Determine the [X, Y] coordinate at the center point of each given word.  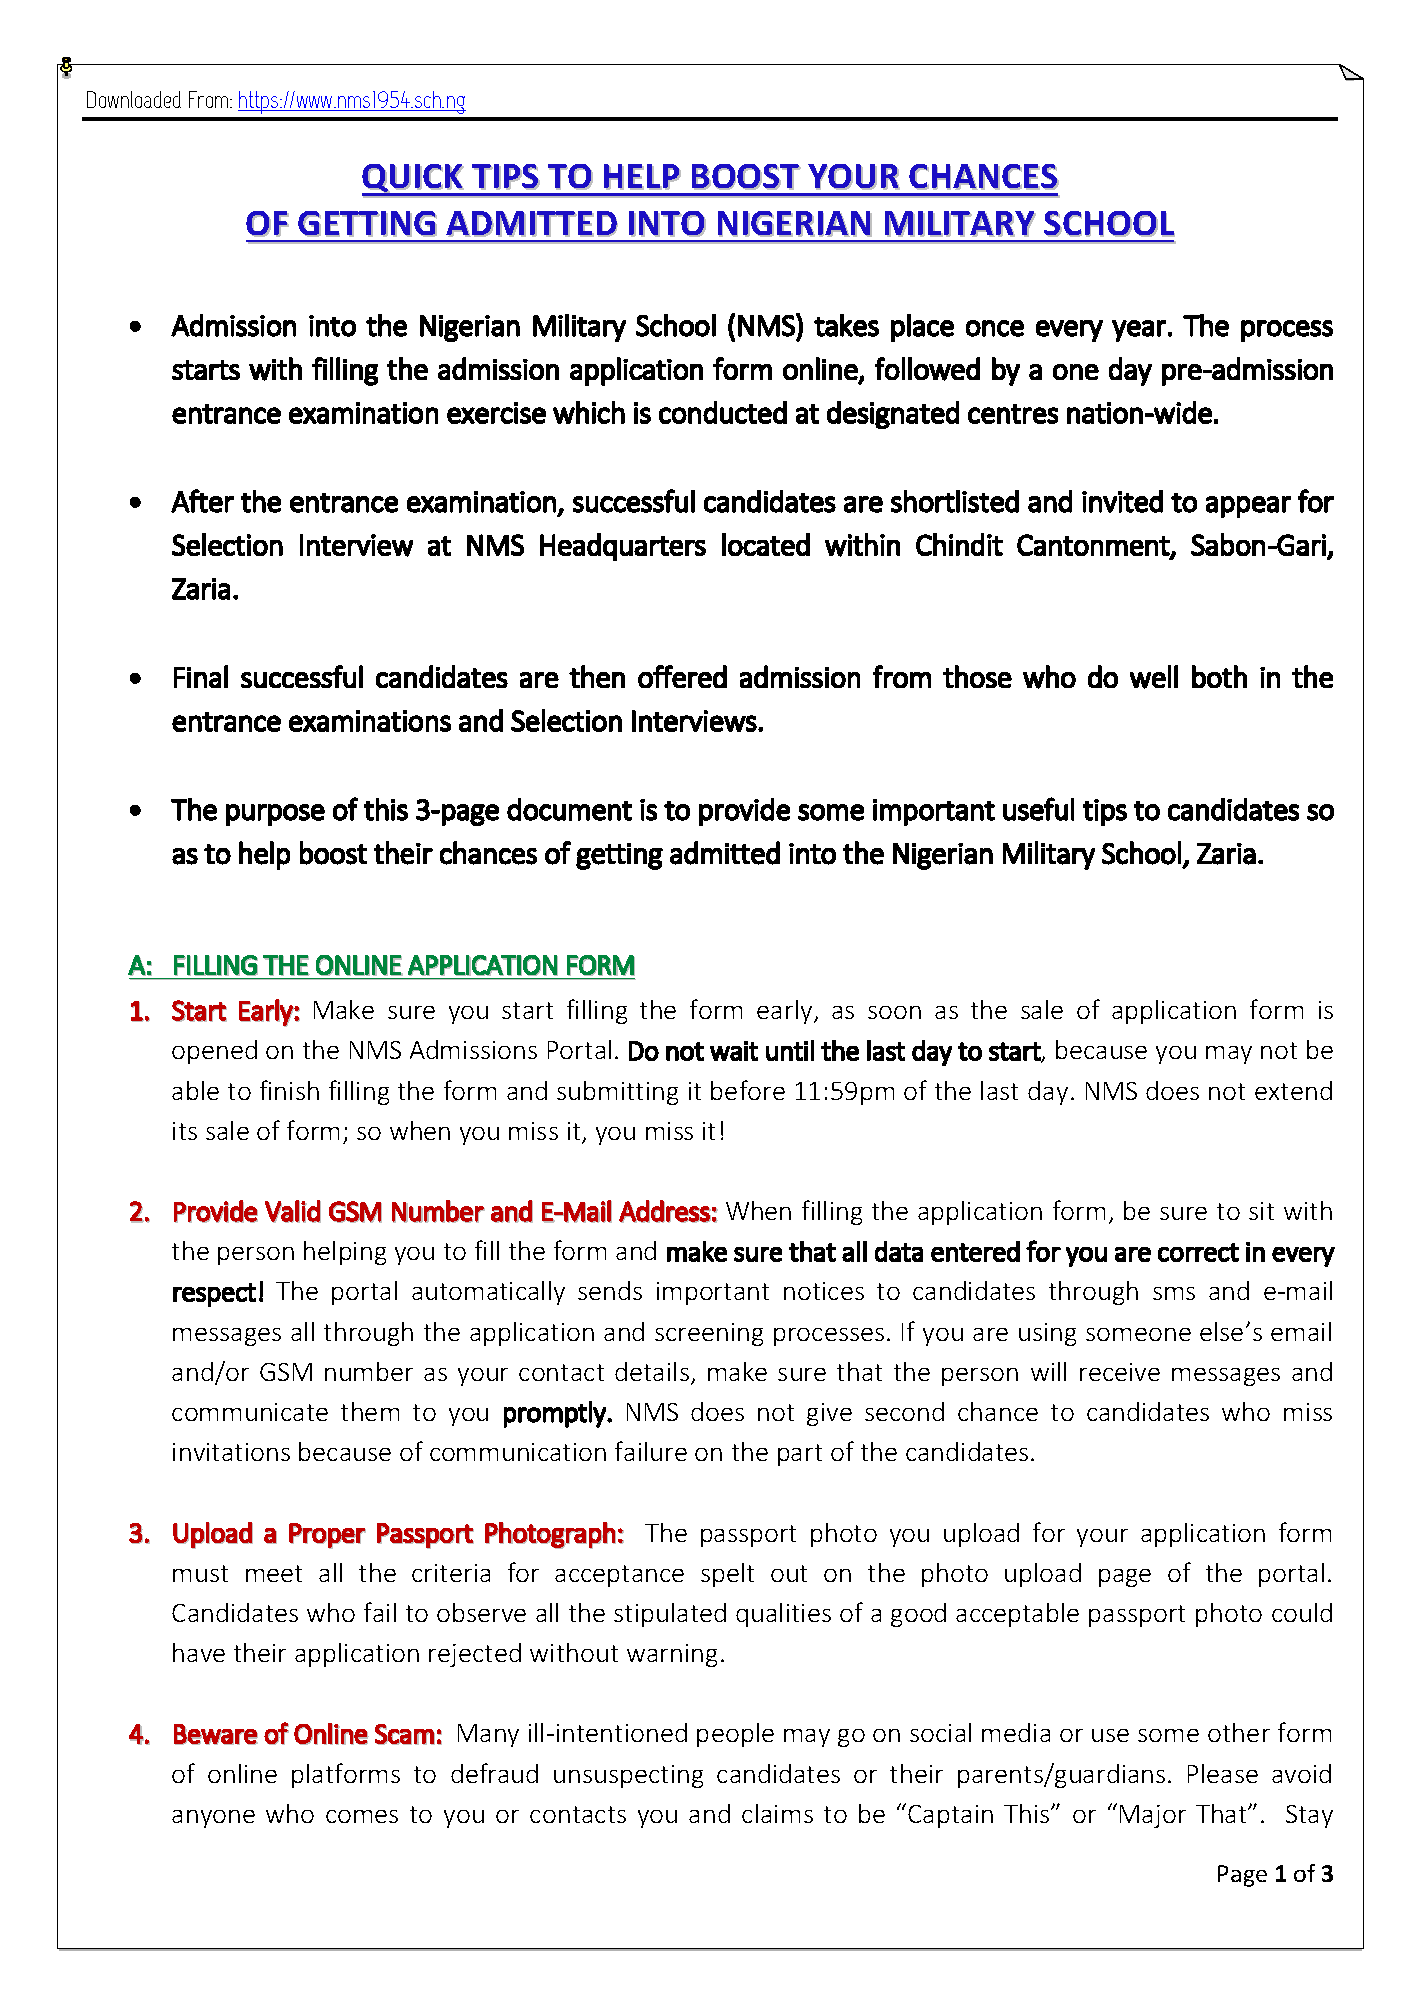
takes [846, 325]
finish [289, 1090]
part [800, 1455]
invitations [231, 1452]
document [569, 809]
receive [1120, 1372]
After [202, 501]
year [1139, 331]
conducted [723, 412]
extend [1293, 1090]
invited [1122, 501]
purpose [275, 815]
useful [1038, 809]
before [748, 1090]
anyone [213, 1819]
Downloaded [134, 99]
